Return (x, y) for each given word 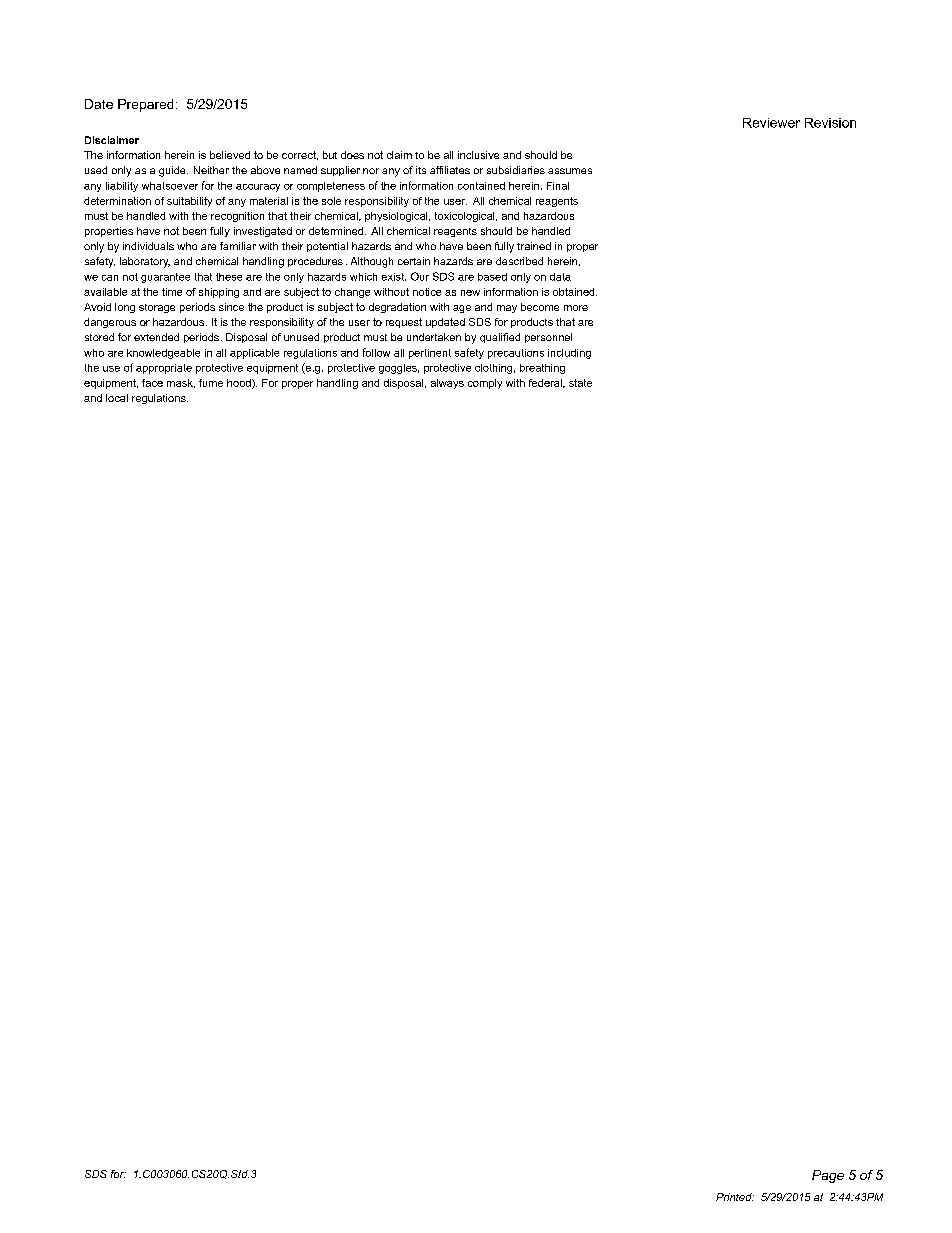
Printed (735, 1197)
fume (211, 383)
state (580, 383)
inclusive (478, 155)
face (152, 383)
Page (828, 1176)
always (447, 384)
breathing (542, 369)
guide (173, 171)
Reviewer (771, 123)
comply (485, 384)
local (117, 398)
